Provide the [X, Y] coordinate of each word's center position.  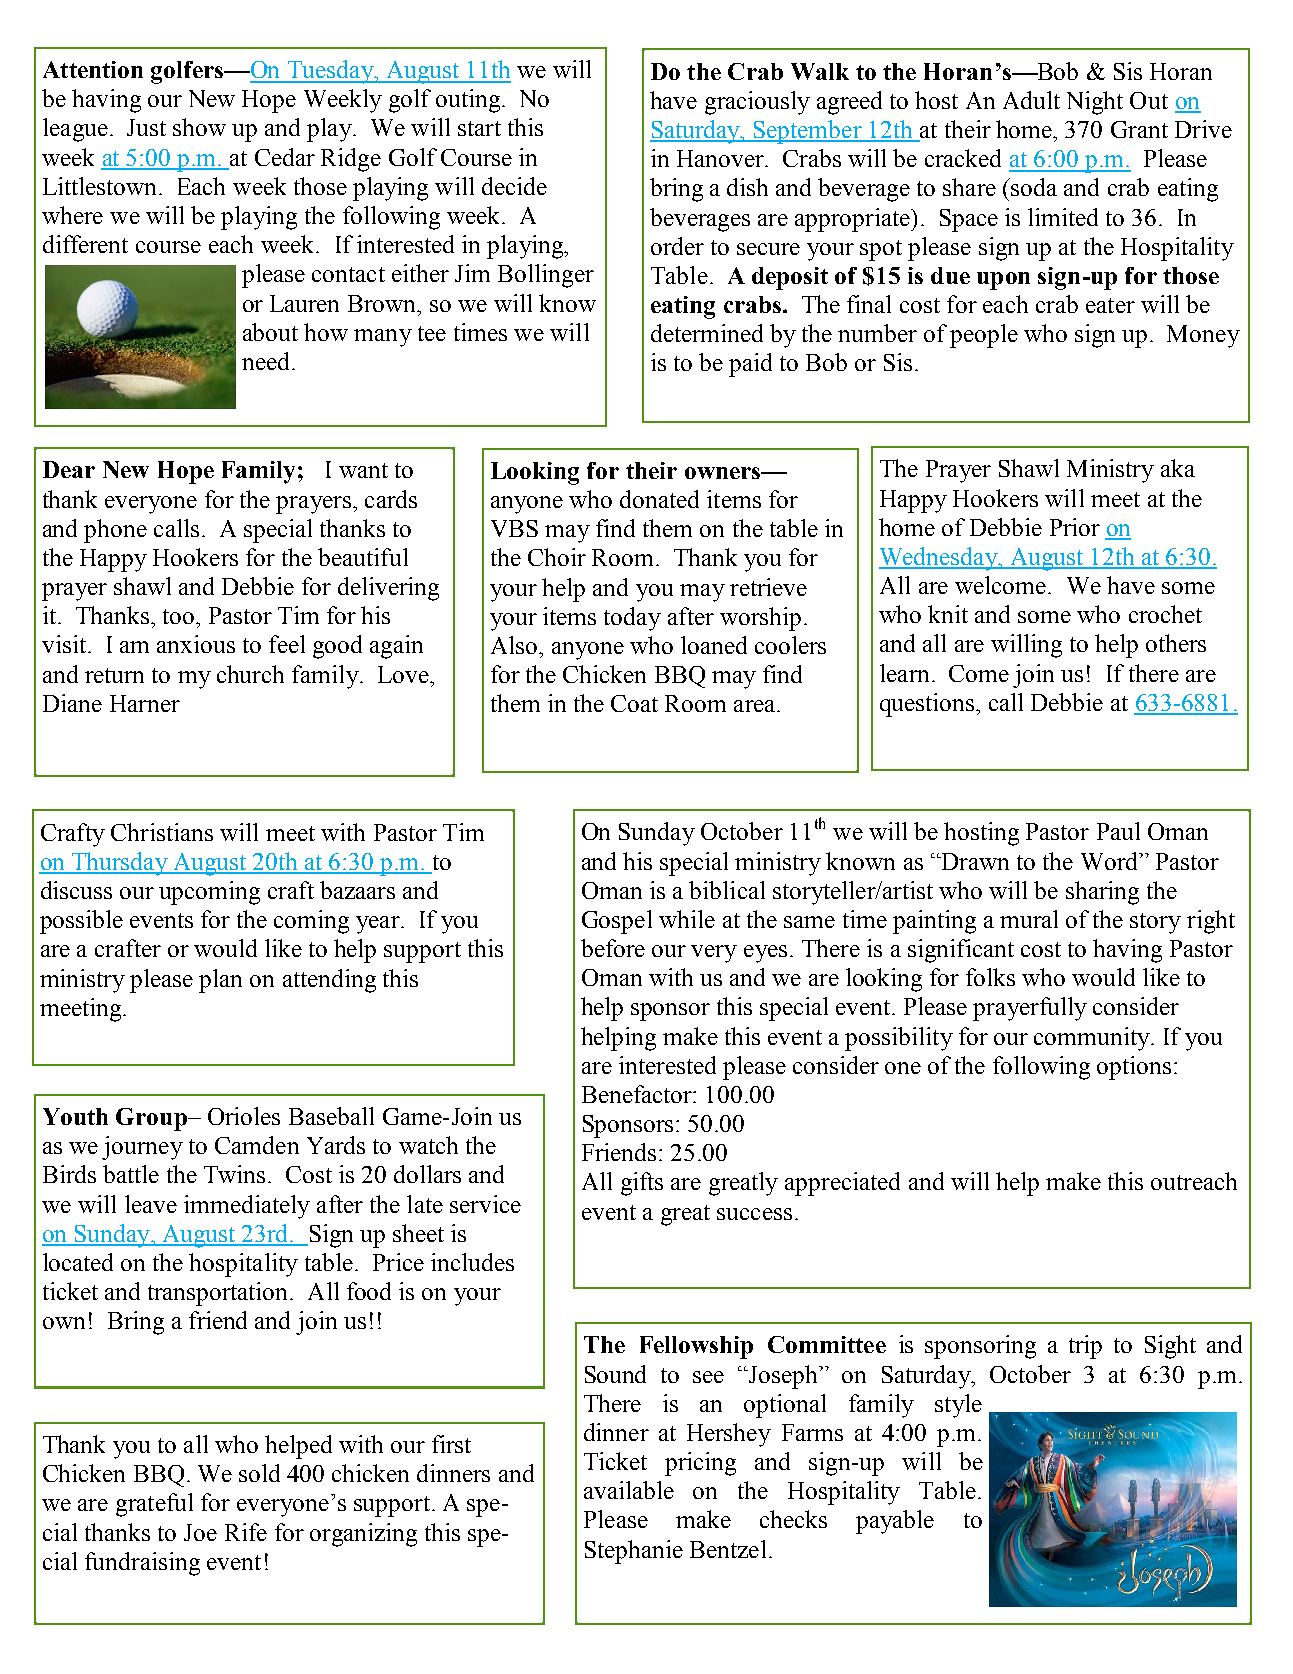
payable [895, 1522]
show [199, 127]
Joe [200, 1532]
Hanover [721, 158]
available [629, 1490]
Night [1095, 103]
